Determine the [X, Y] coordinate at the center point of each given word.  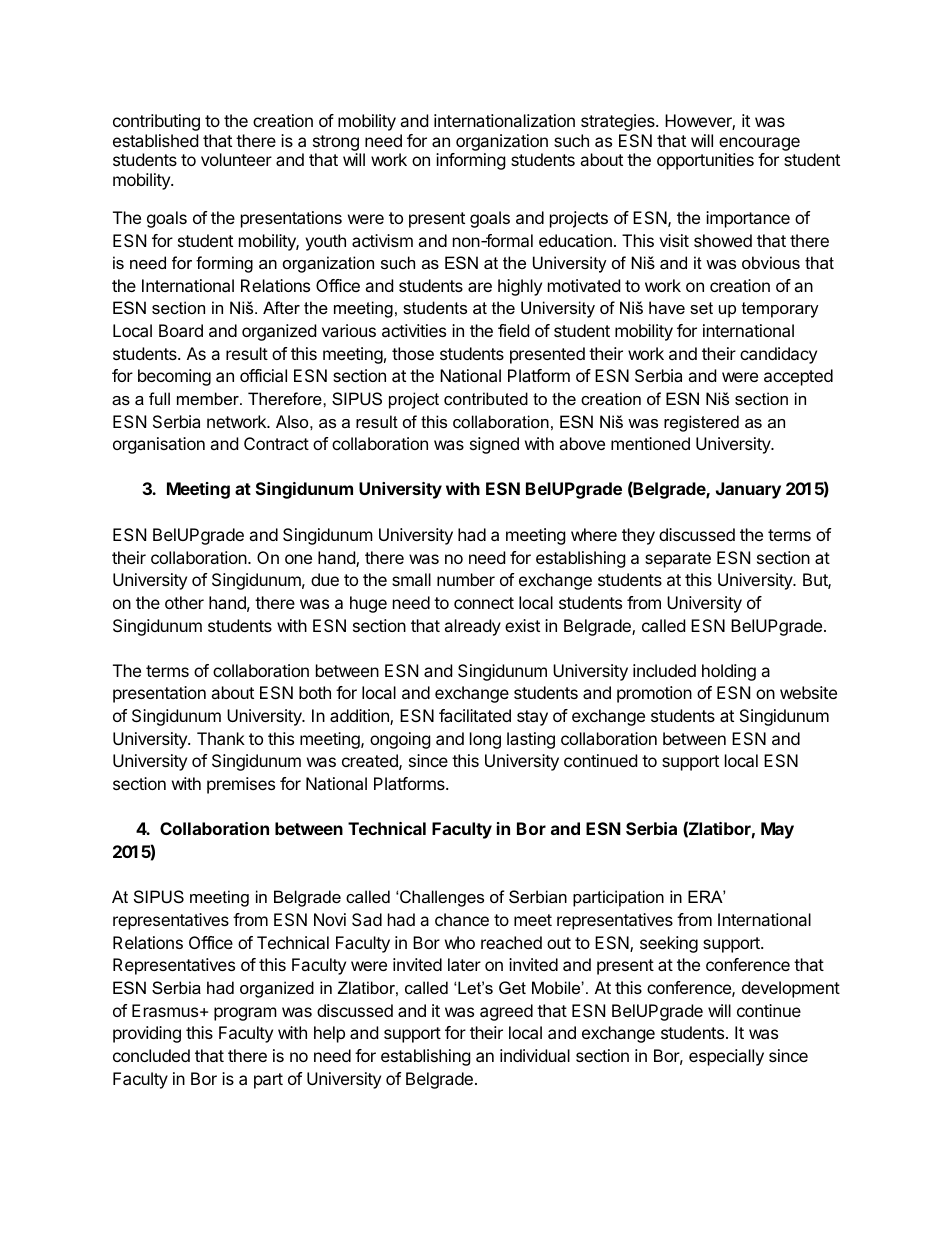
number [466, 579]
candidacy [778, 355]
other [184, 602]
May [777, 830]
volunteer [236, 159]
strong [336, 143]
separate [678, 560]
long [485, 740]
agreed [506, 1012]
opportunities [705, 161]
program [245, 1014]
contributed [486, 398]
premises [241, 785]
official [263, 375]
